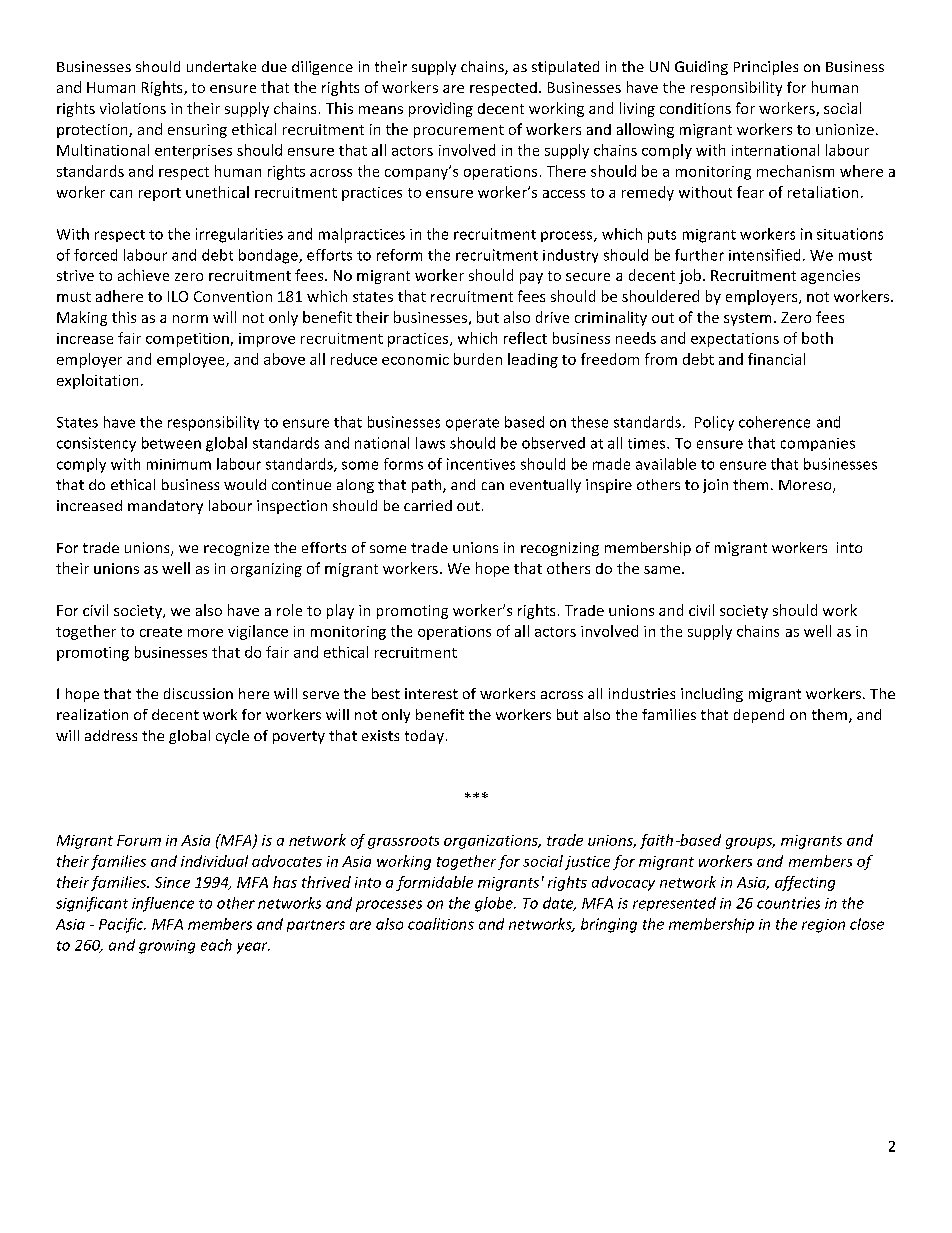 Image resolution: width=952 pixels, height=1233 pixels. What do you see at coordinates (133, 108) in the image?
I see `violations` at bounding box center [133, 108].
